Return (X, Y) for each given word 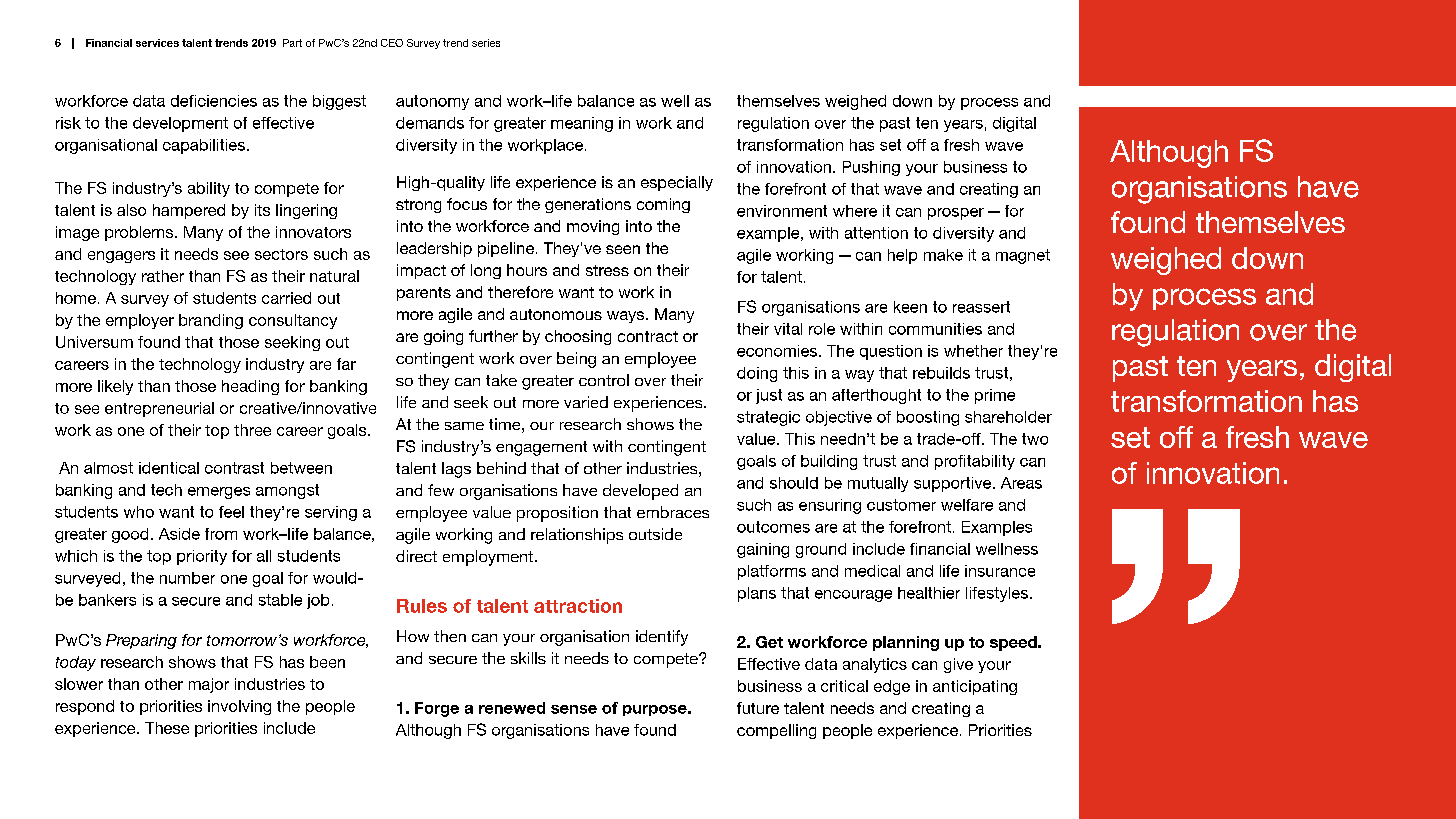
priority (202, 557)
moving (593, 227)
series (486, 43)
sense (574, 709)
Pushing (871, 168)
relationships (577, 536)
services (157, 43)
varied (586, 402)
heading (250, 387)
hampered (189, 211)
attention (876, 233)
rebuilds (941, 373)
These (167, 728)
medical (872, 571)
